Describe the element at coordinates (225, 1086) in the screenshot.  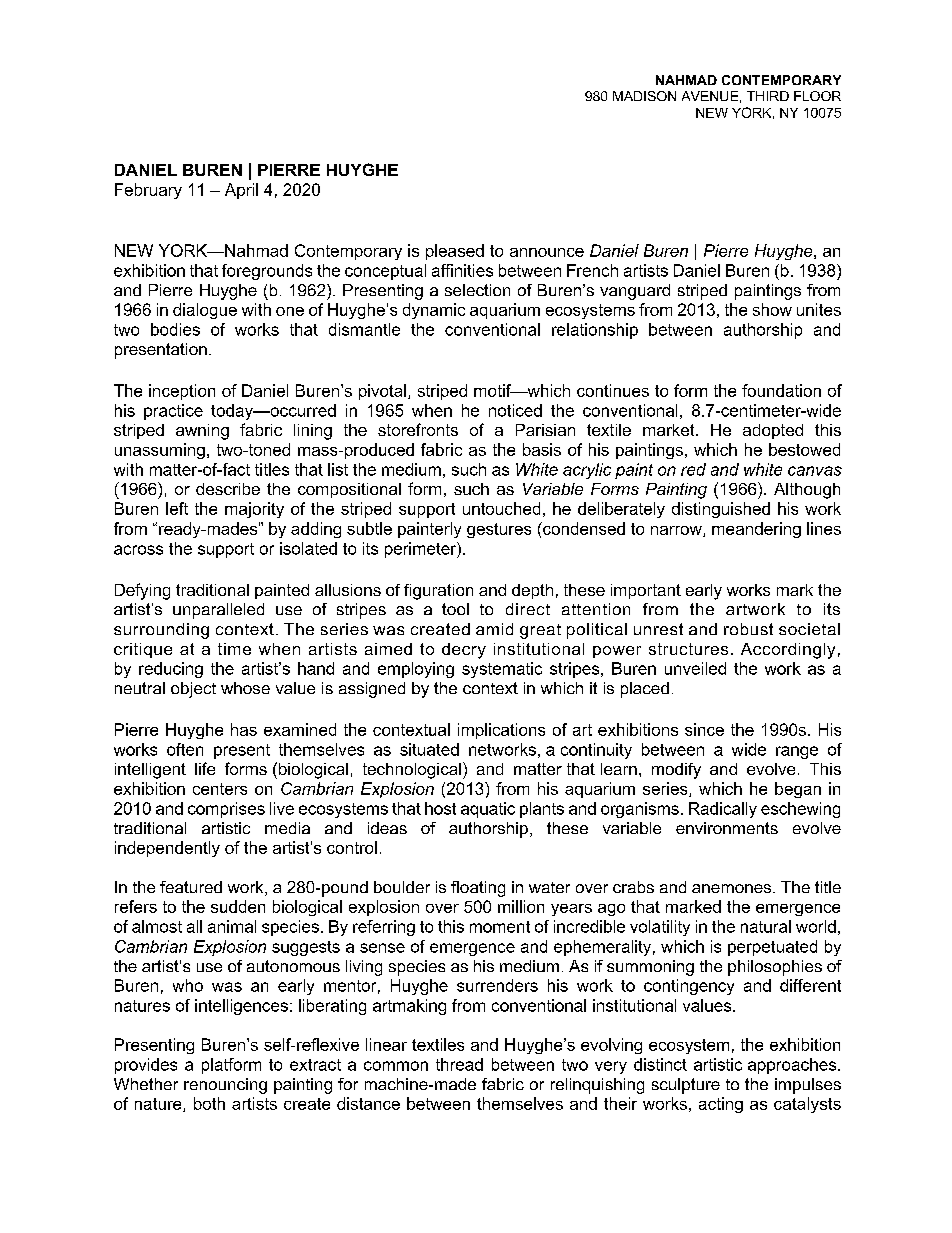
I see `renouncing` at that location.
